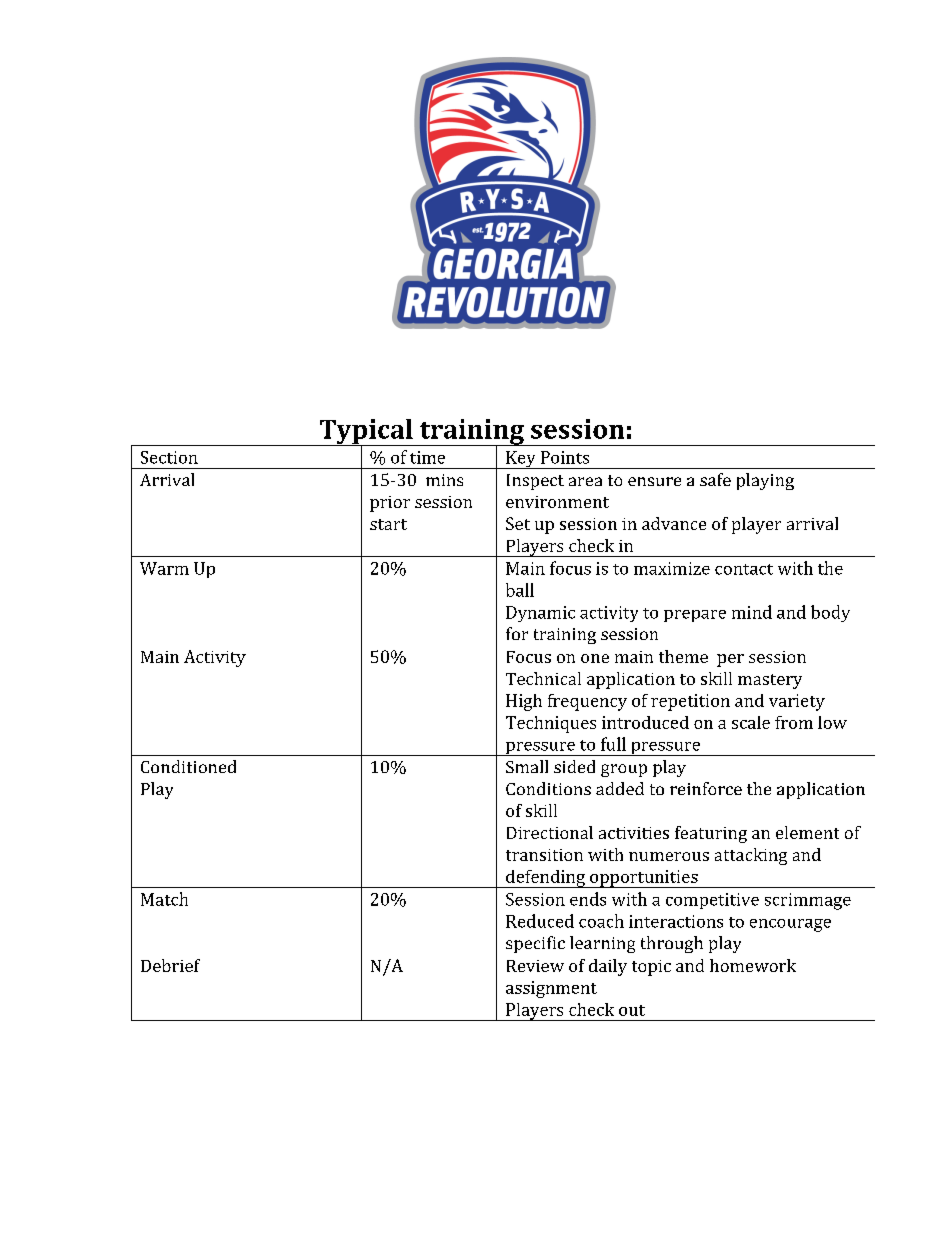  I want to click on Dynamic, so click(540, 614).
